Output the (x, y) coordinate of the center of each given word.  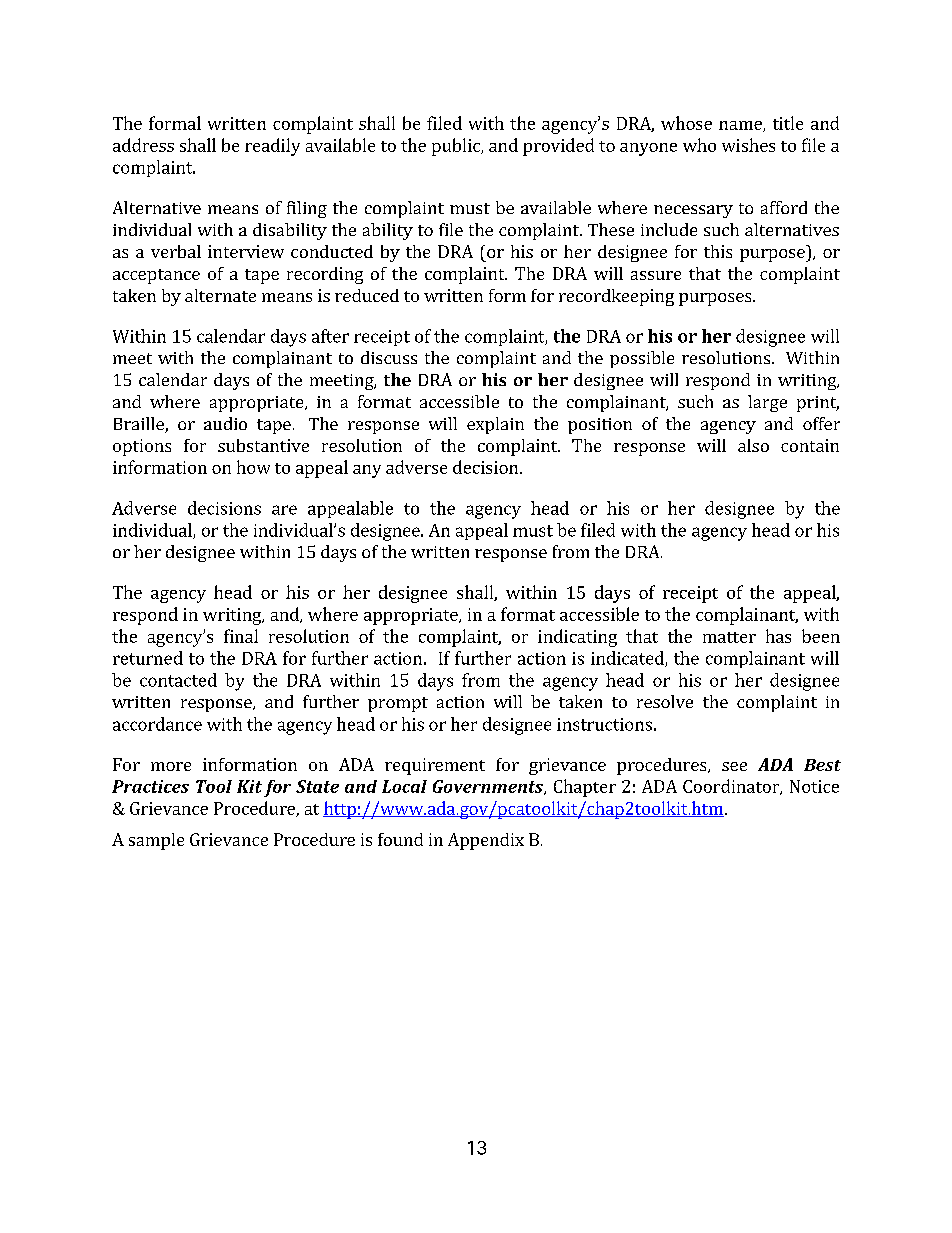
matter (729, 637)
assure (656, 275)
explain (495, 425)
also (753, 445)
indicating (577, 638)
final (241, 636)
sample (156, 841)
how (253, 467)
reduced (367, 295)
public (457, 147)
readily (272, 147)
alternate (220, 295)
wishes (748, 145)
